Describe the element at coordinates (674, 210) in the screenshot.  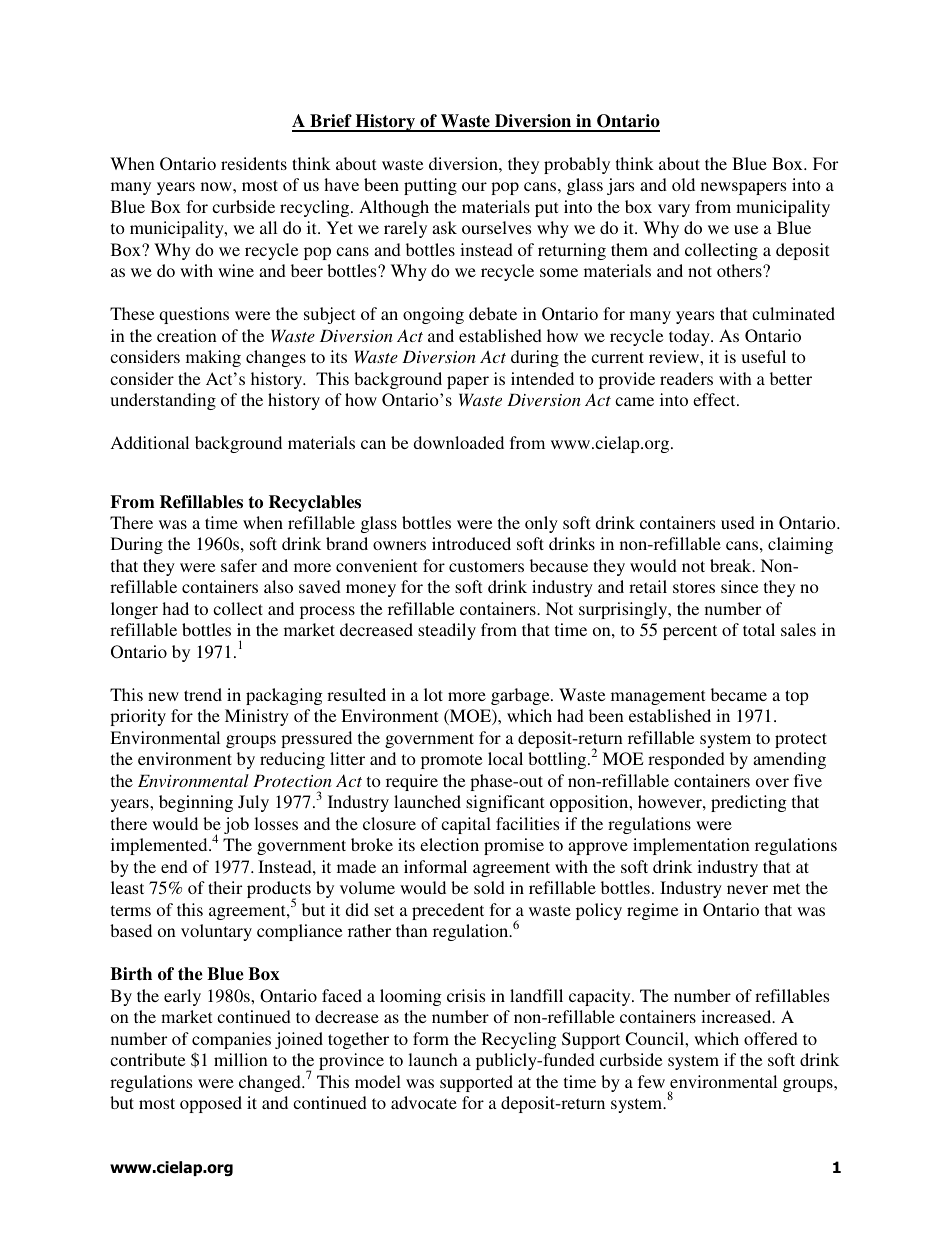
I see `vary` at that location.
